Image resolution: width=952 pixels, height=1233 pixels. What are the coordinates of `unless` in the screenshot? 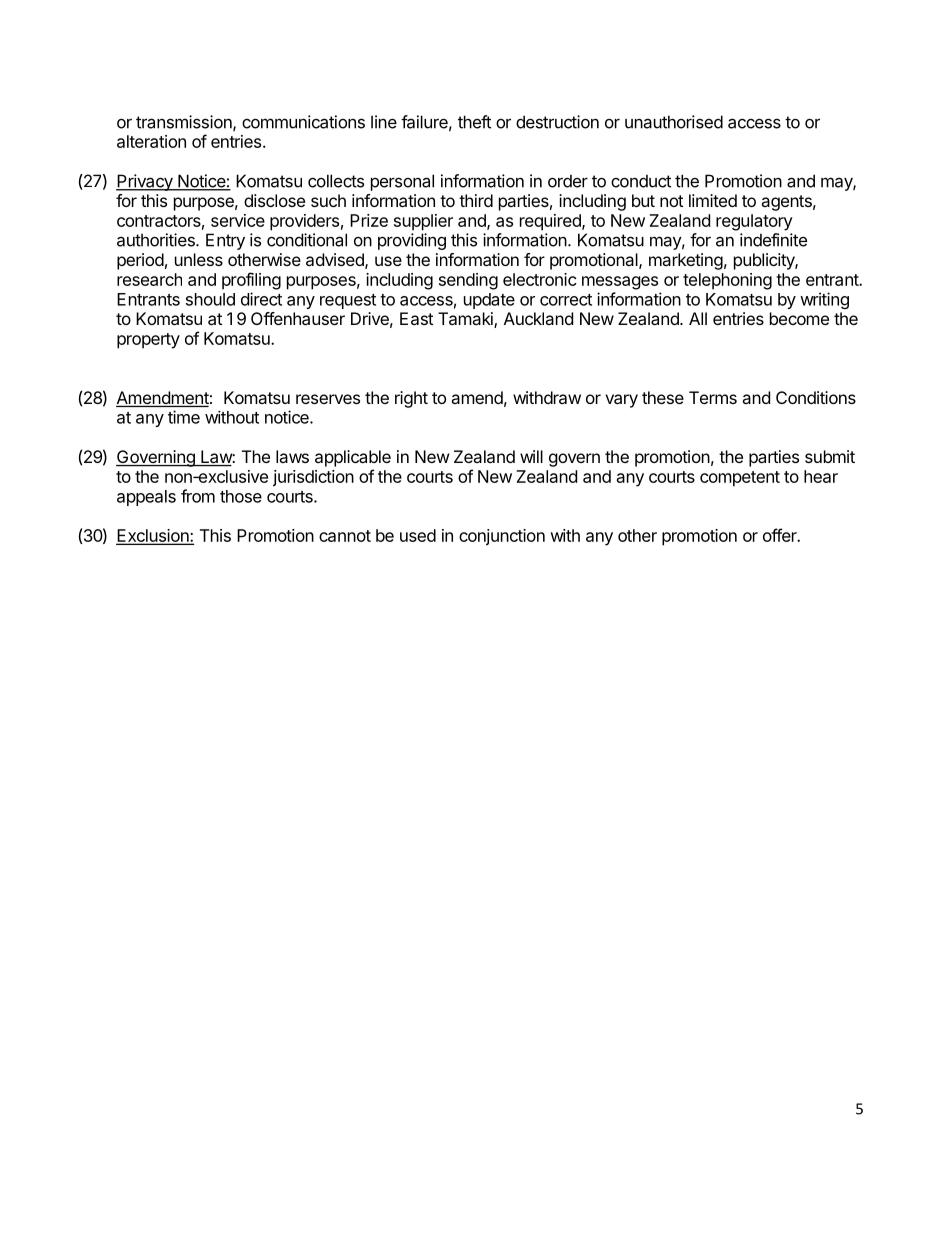 It's located at (199, 259).
